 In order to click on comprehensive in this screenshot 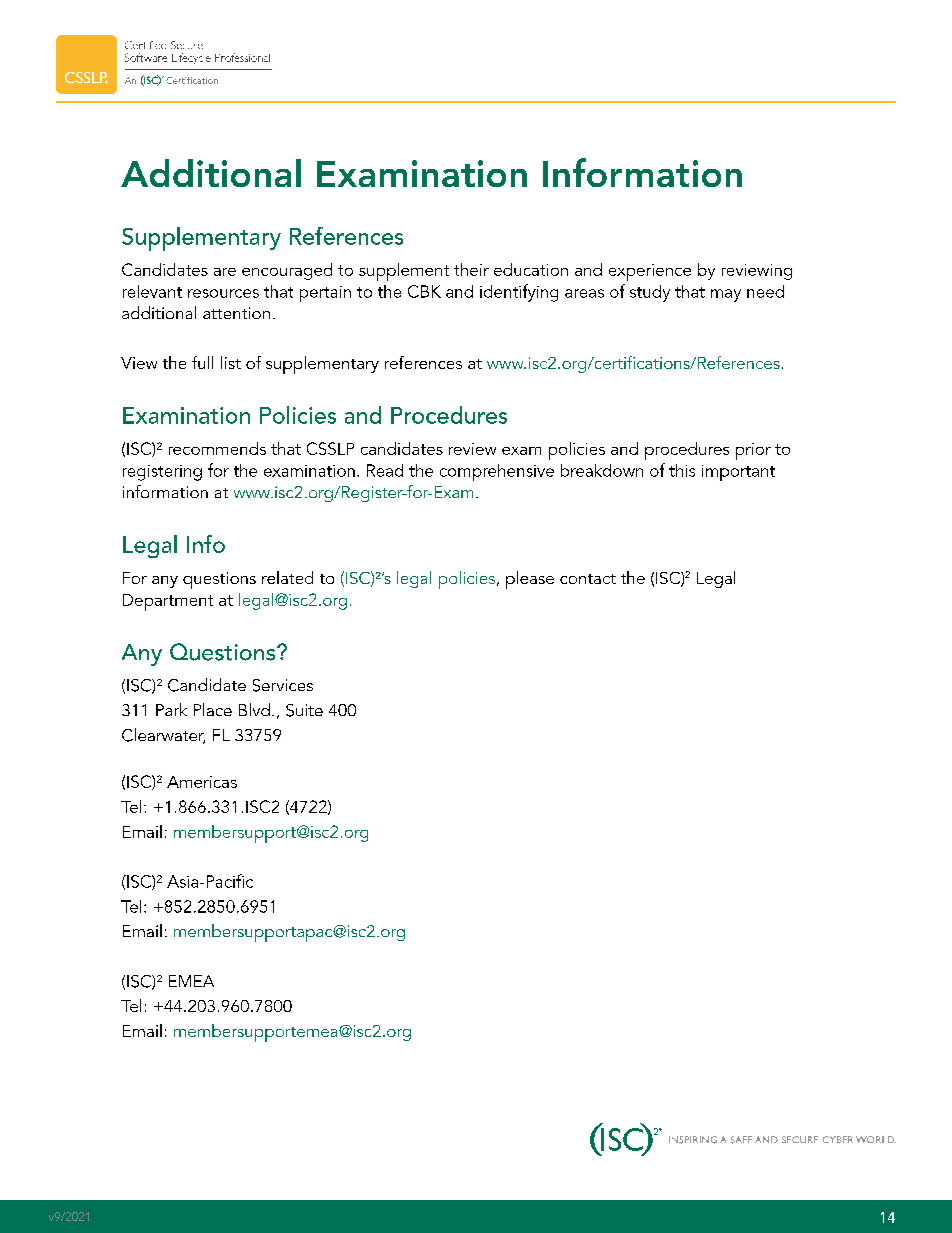, I will do `click(497, 472)`.
